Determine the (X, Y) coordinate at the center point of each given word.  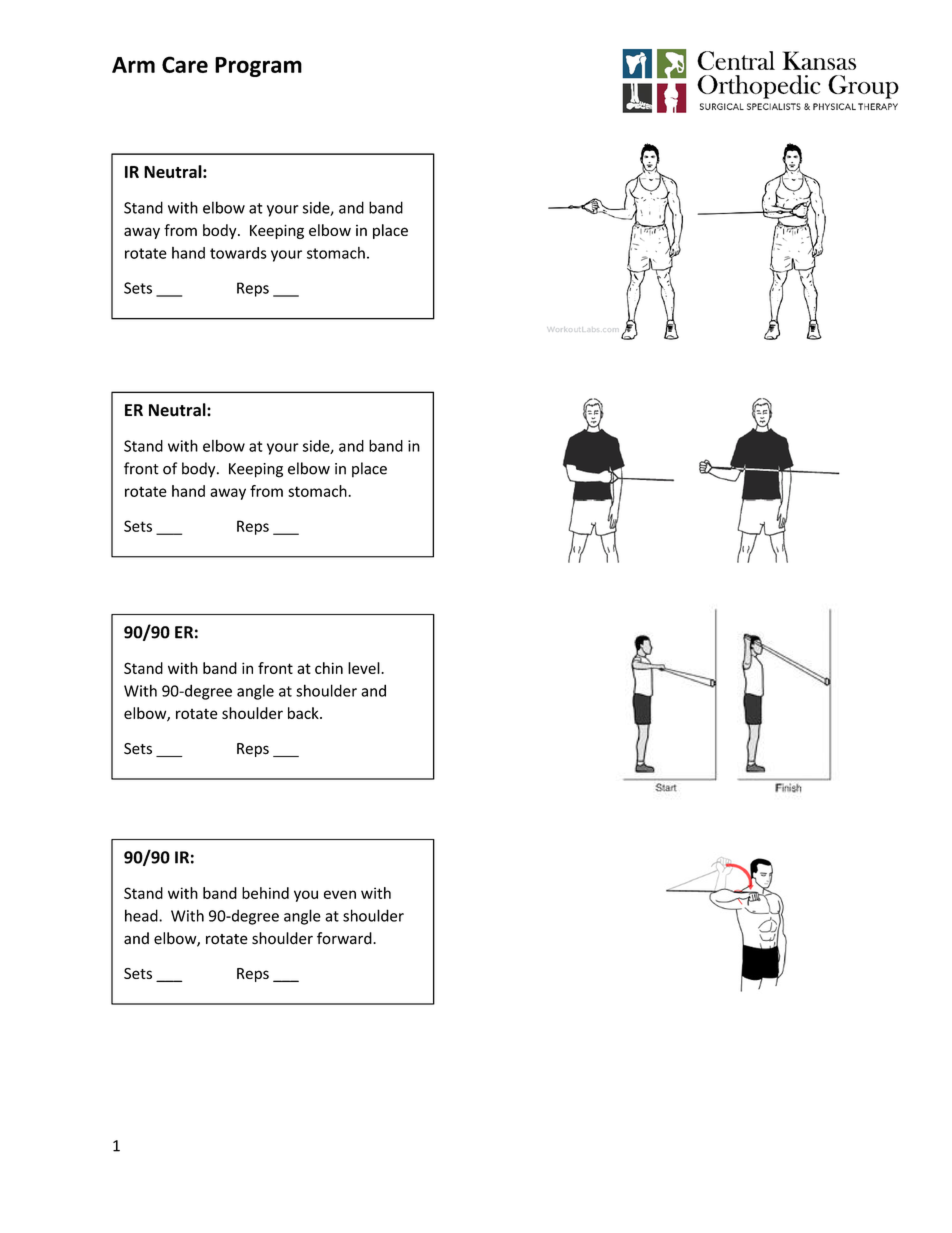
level (365, 668)
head (142, 915)
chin (329, 668)
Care (185, 64)
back (304, 713)
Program (258, 67)
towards (238, 253)
